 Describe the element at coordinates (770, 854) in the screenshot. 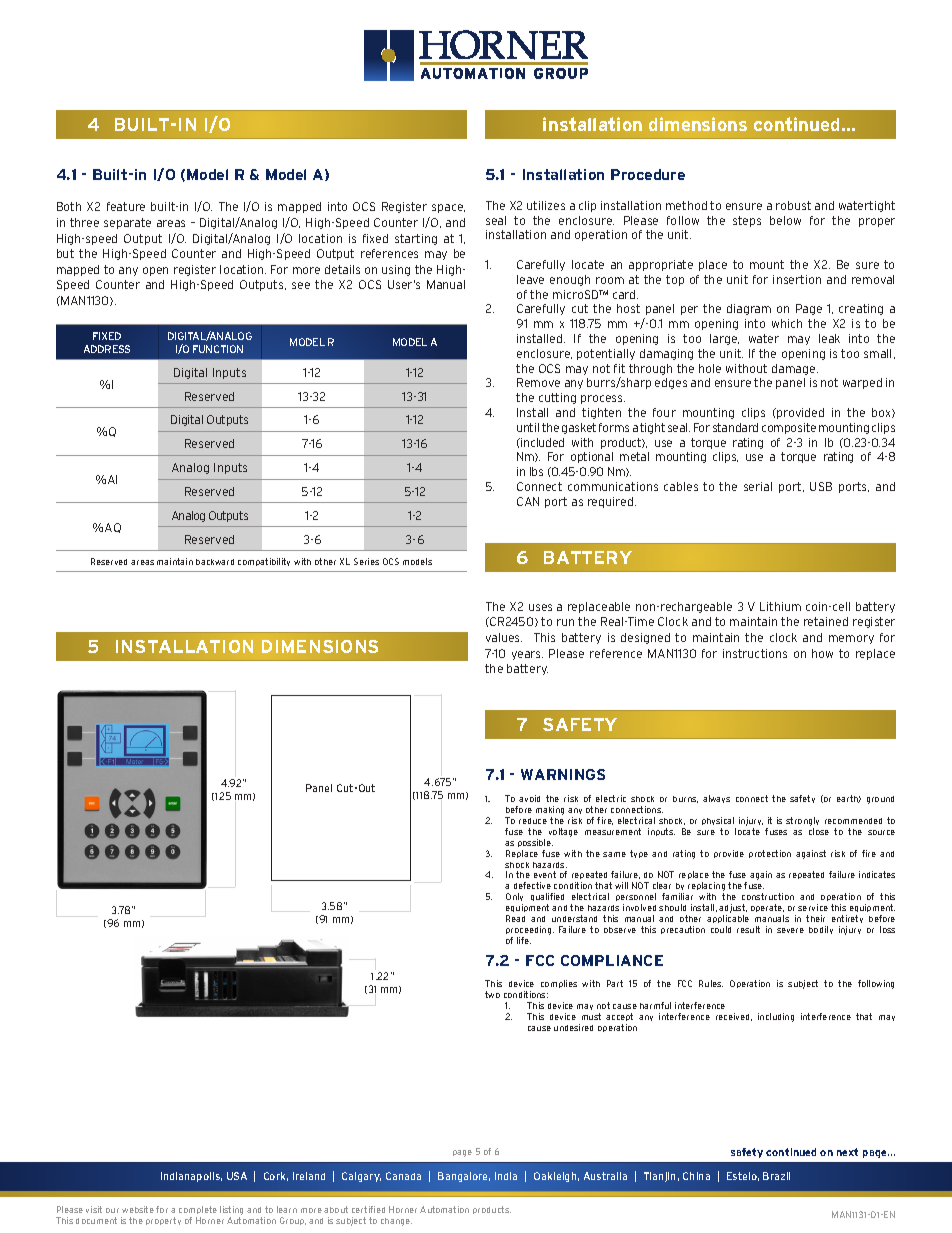

I see `protection` at that location.
